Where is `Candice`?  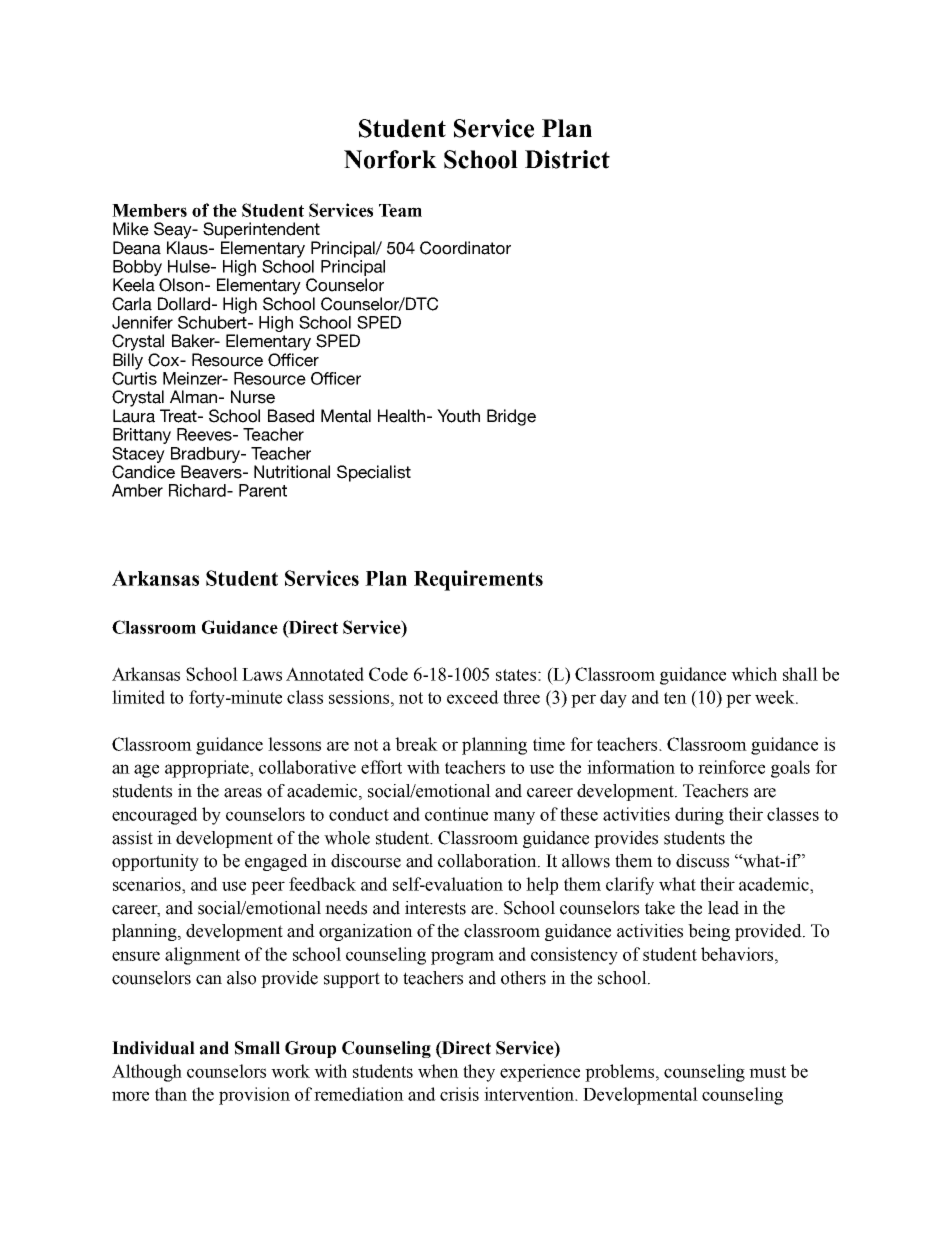 Candice is located at coordinates (143, 472).
